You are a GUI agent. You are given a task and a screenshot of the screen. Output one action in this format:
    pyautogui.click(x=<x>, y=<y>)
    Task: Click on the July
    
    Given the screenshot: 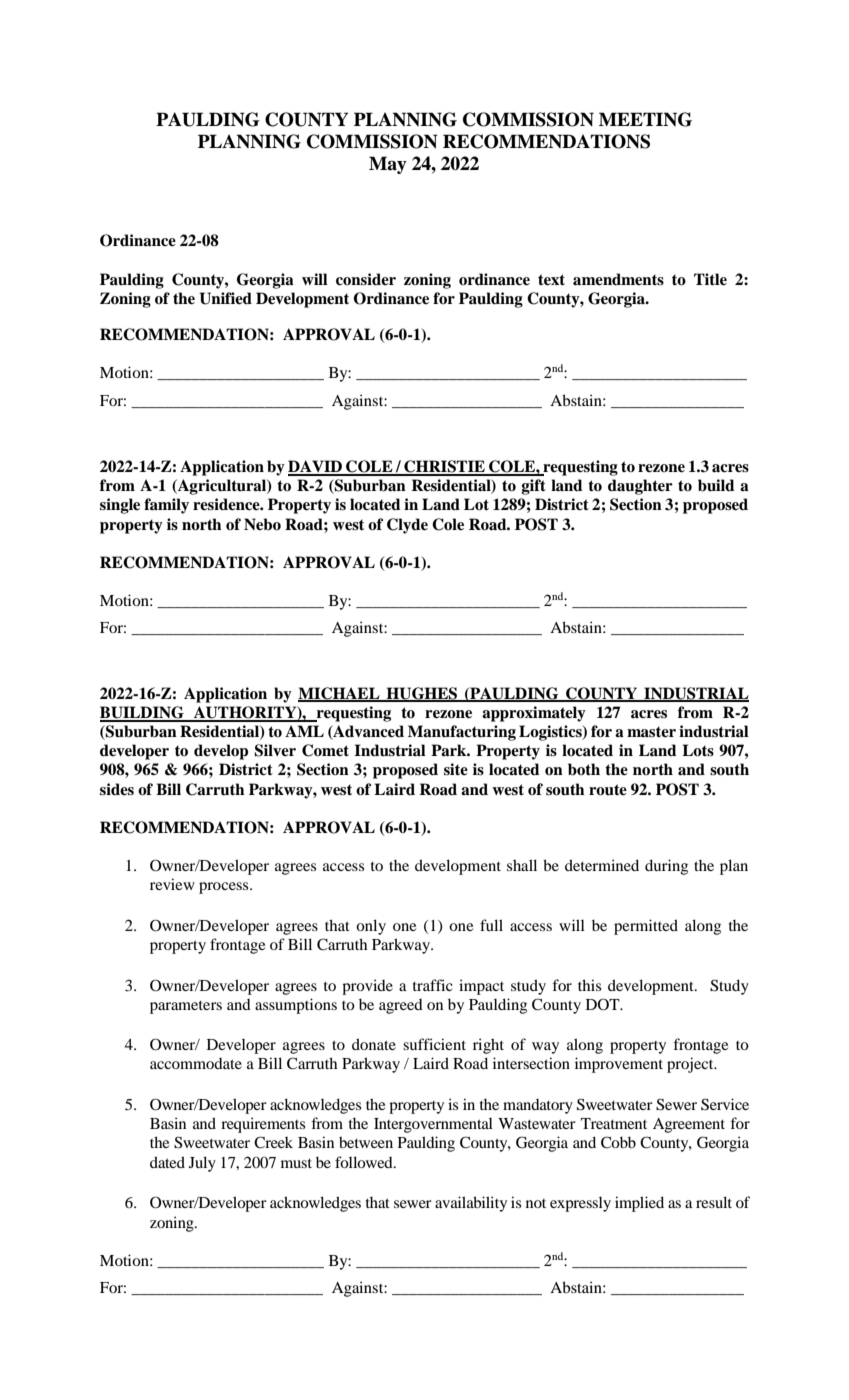 What is the action you would take?
    pyautogui.click(x=202, y=1164)
